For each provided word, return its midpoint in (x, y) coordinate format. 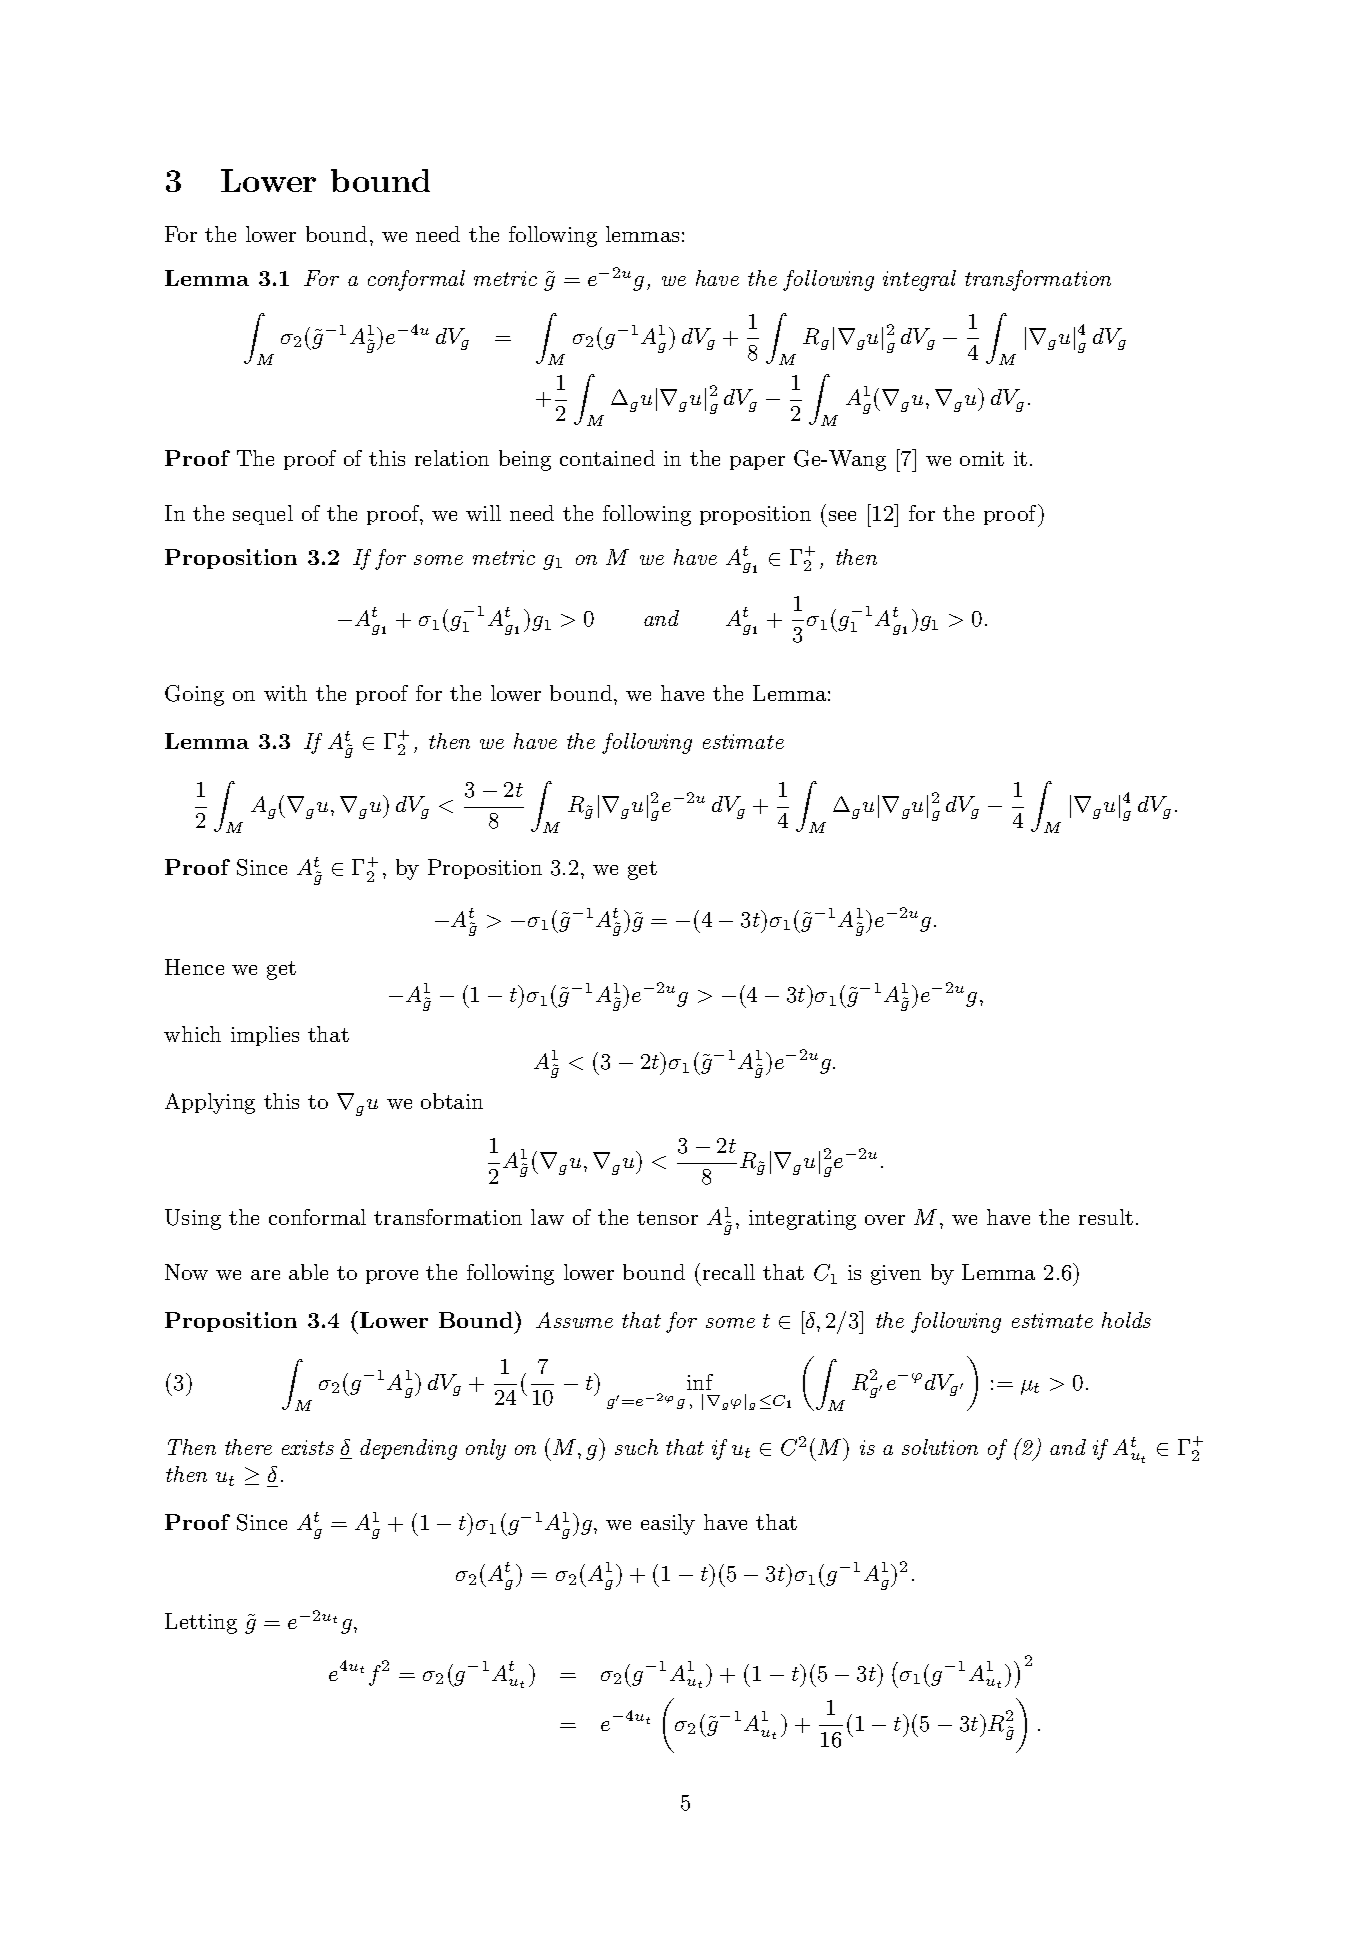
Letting (201, 1623)
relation (452, 458)
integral (919, 280)
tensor (667, 1218)
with (285, 693)
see (842, 516)
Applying (210, 1103)
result (1106, 1217)
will (483, 513)
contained (607, 458)
